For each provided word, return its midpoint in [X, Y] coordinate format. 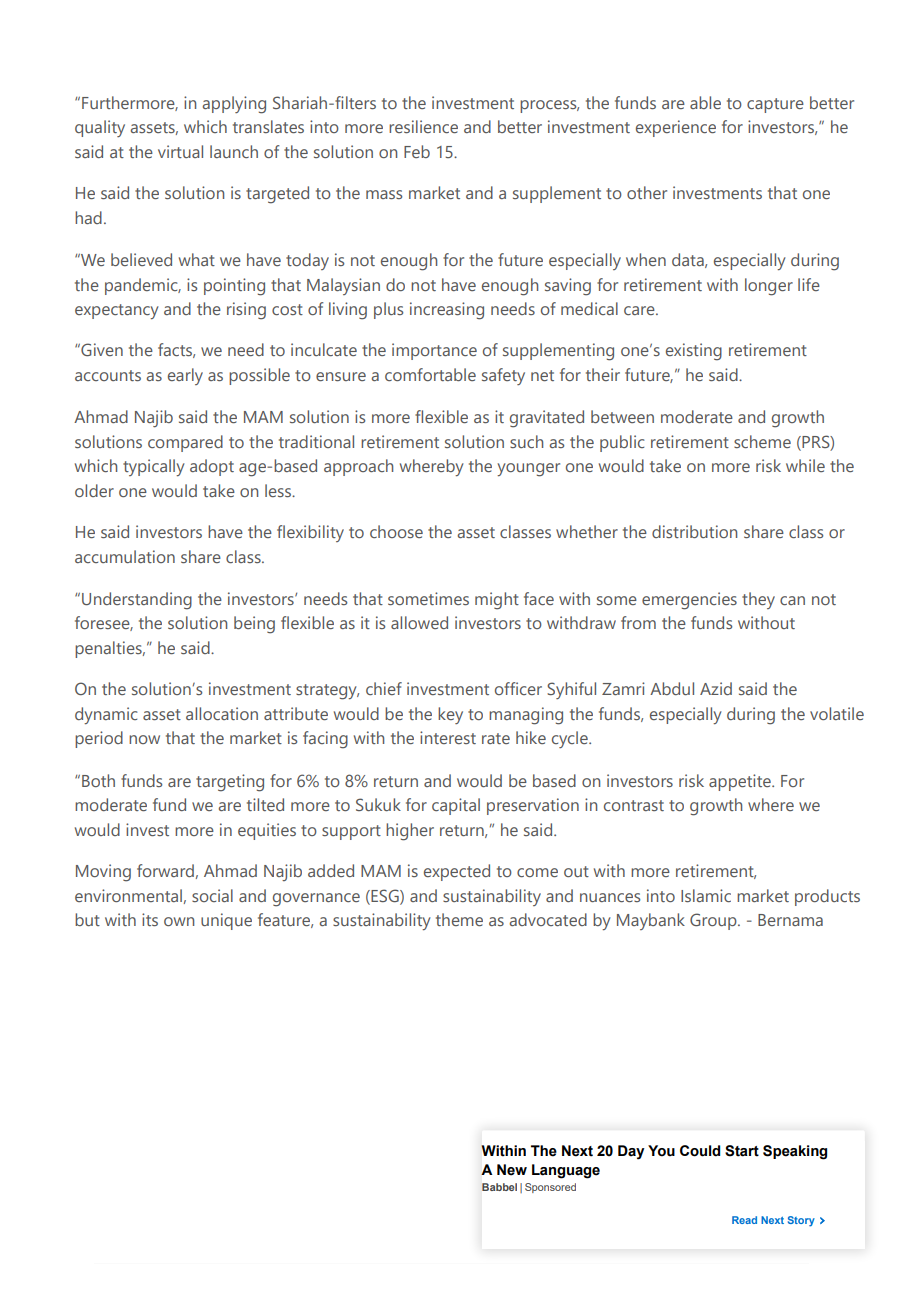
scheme [762, 441]
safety [503, 376]
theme [459, 919]
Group [714, 921]
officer [518, 688]
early [185, 376]
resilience [423, 126]
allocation [222, 713]
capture [775, 105]
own [179, 921]
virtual [180, 151]
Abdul [672, 688]
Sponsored [550, 1188]
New [512, 1170]
